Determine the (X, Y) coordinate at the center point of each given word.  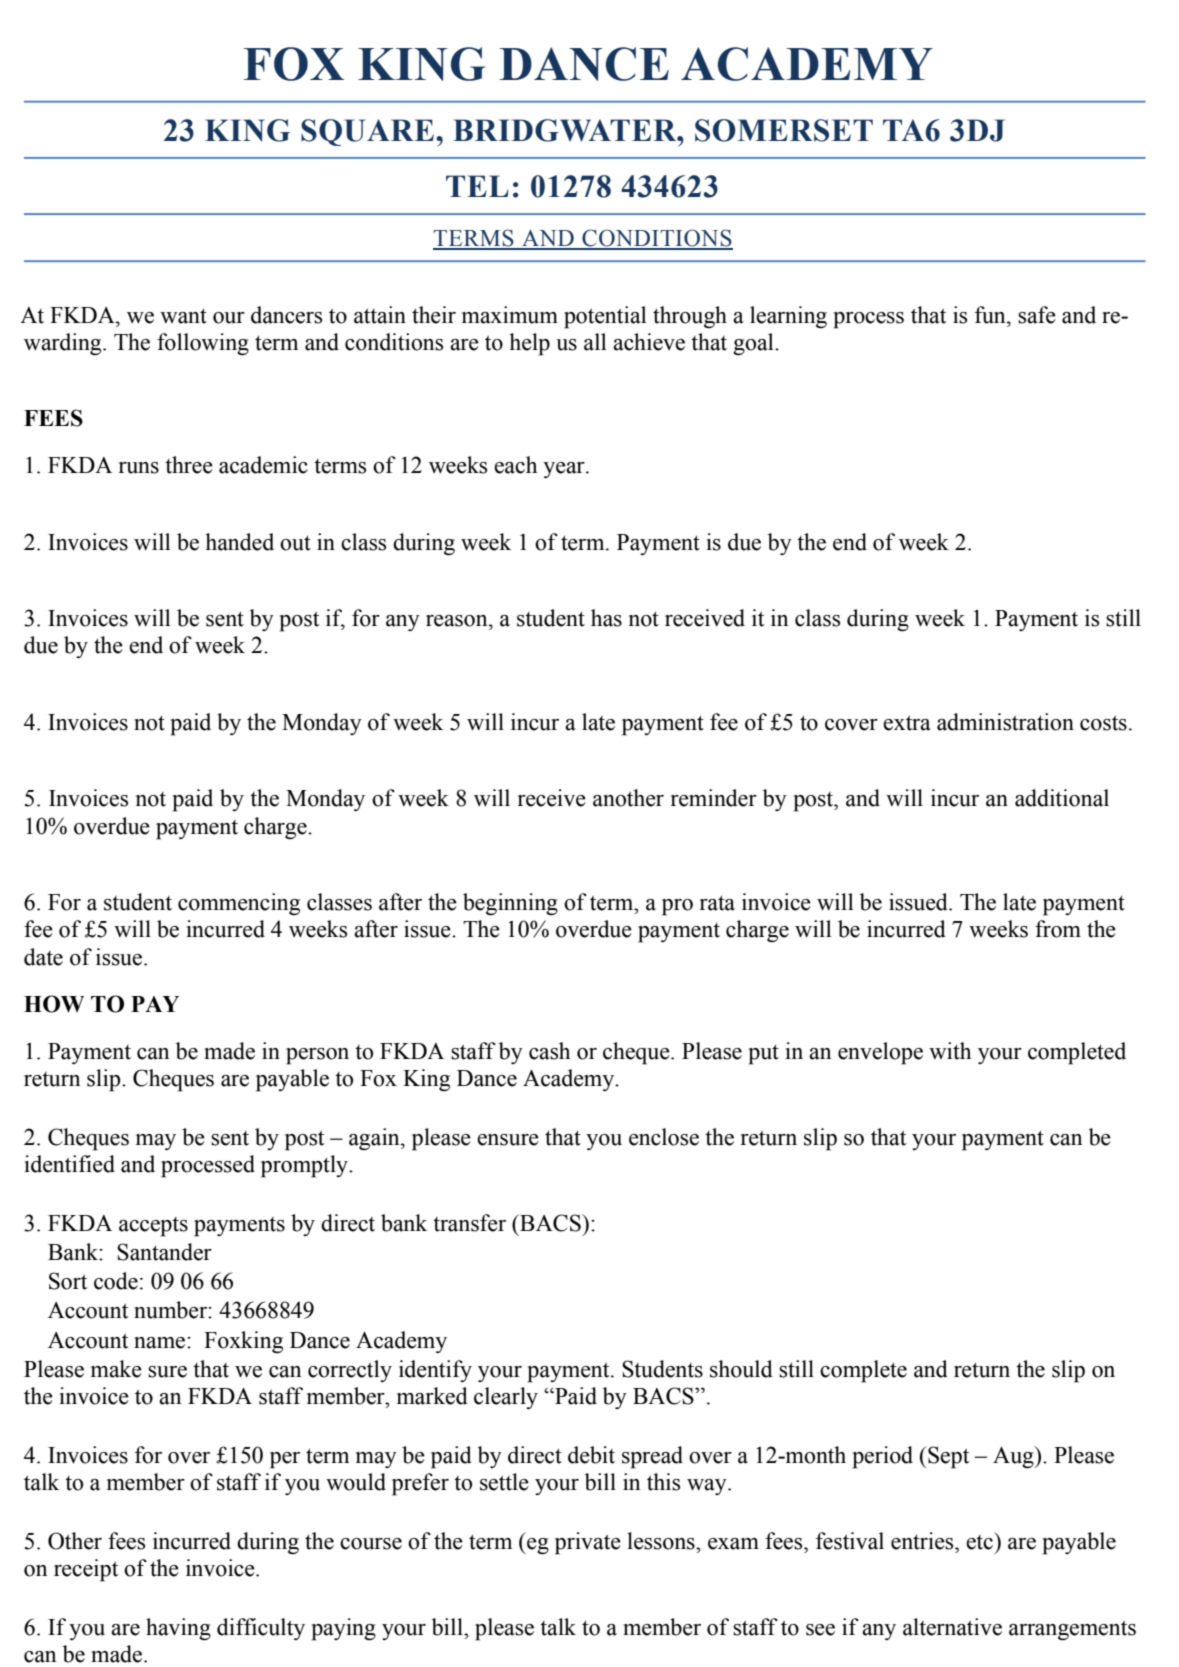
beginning (510, 904)
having (178, 1629)
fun (991, 315)
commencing (239, 904)
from (1058, 929)
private (588, 1543)
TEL (477, 186)
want (183, 316)
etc (980, 1541)
